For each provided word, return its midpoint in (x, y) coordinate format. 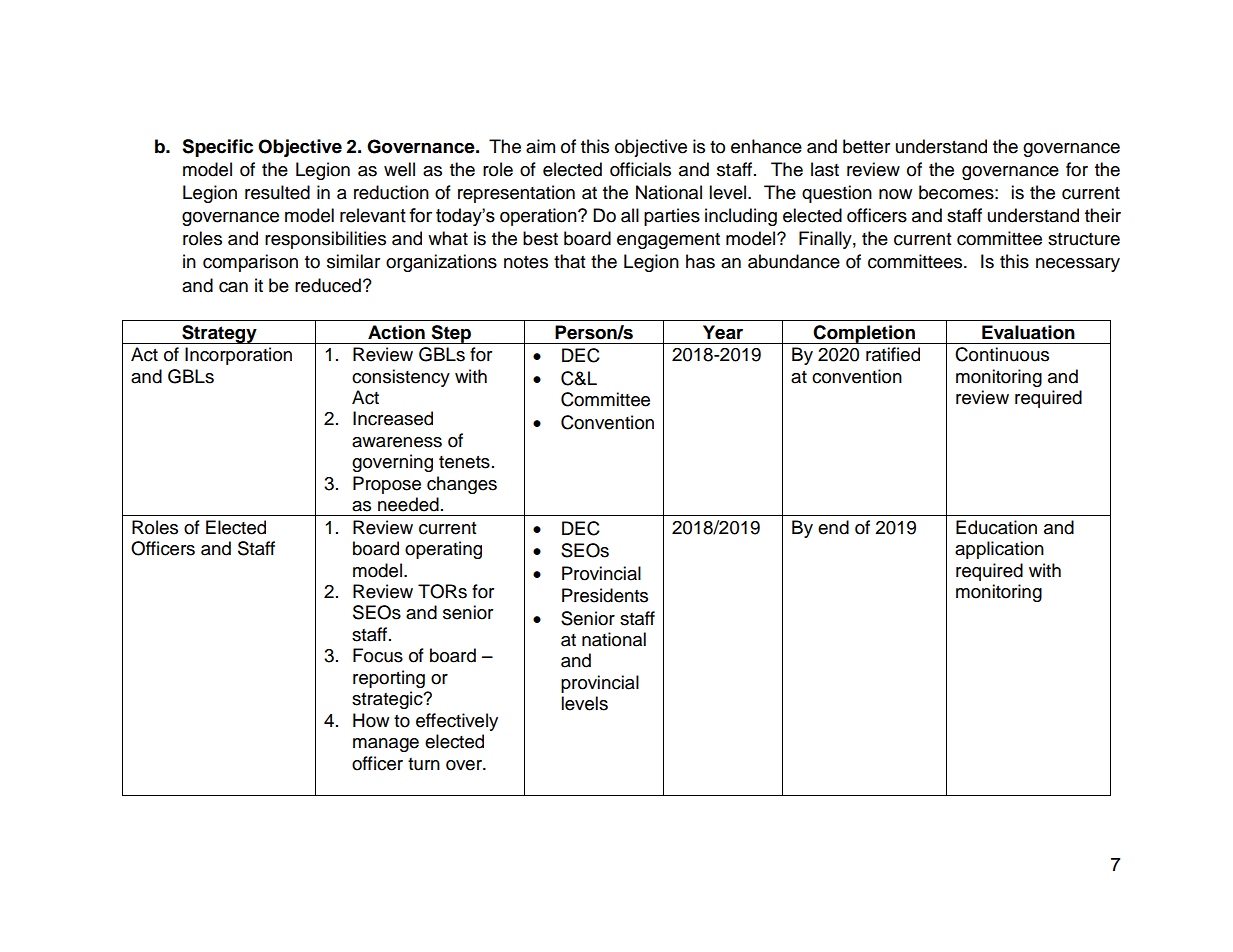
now (895, 194)
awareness (397, 442)
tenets (464, 462)
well (399, 169)
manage (386, 745)
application (999, 550)
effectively (457, 722)
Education (996, 527)
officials (640, 169)
